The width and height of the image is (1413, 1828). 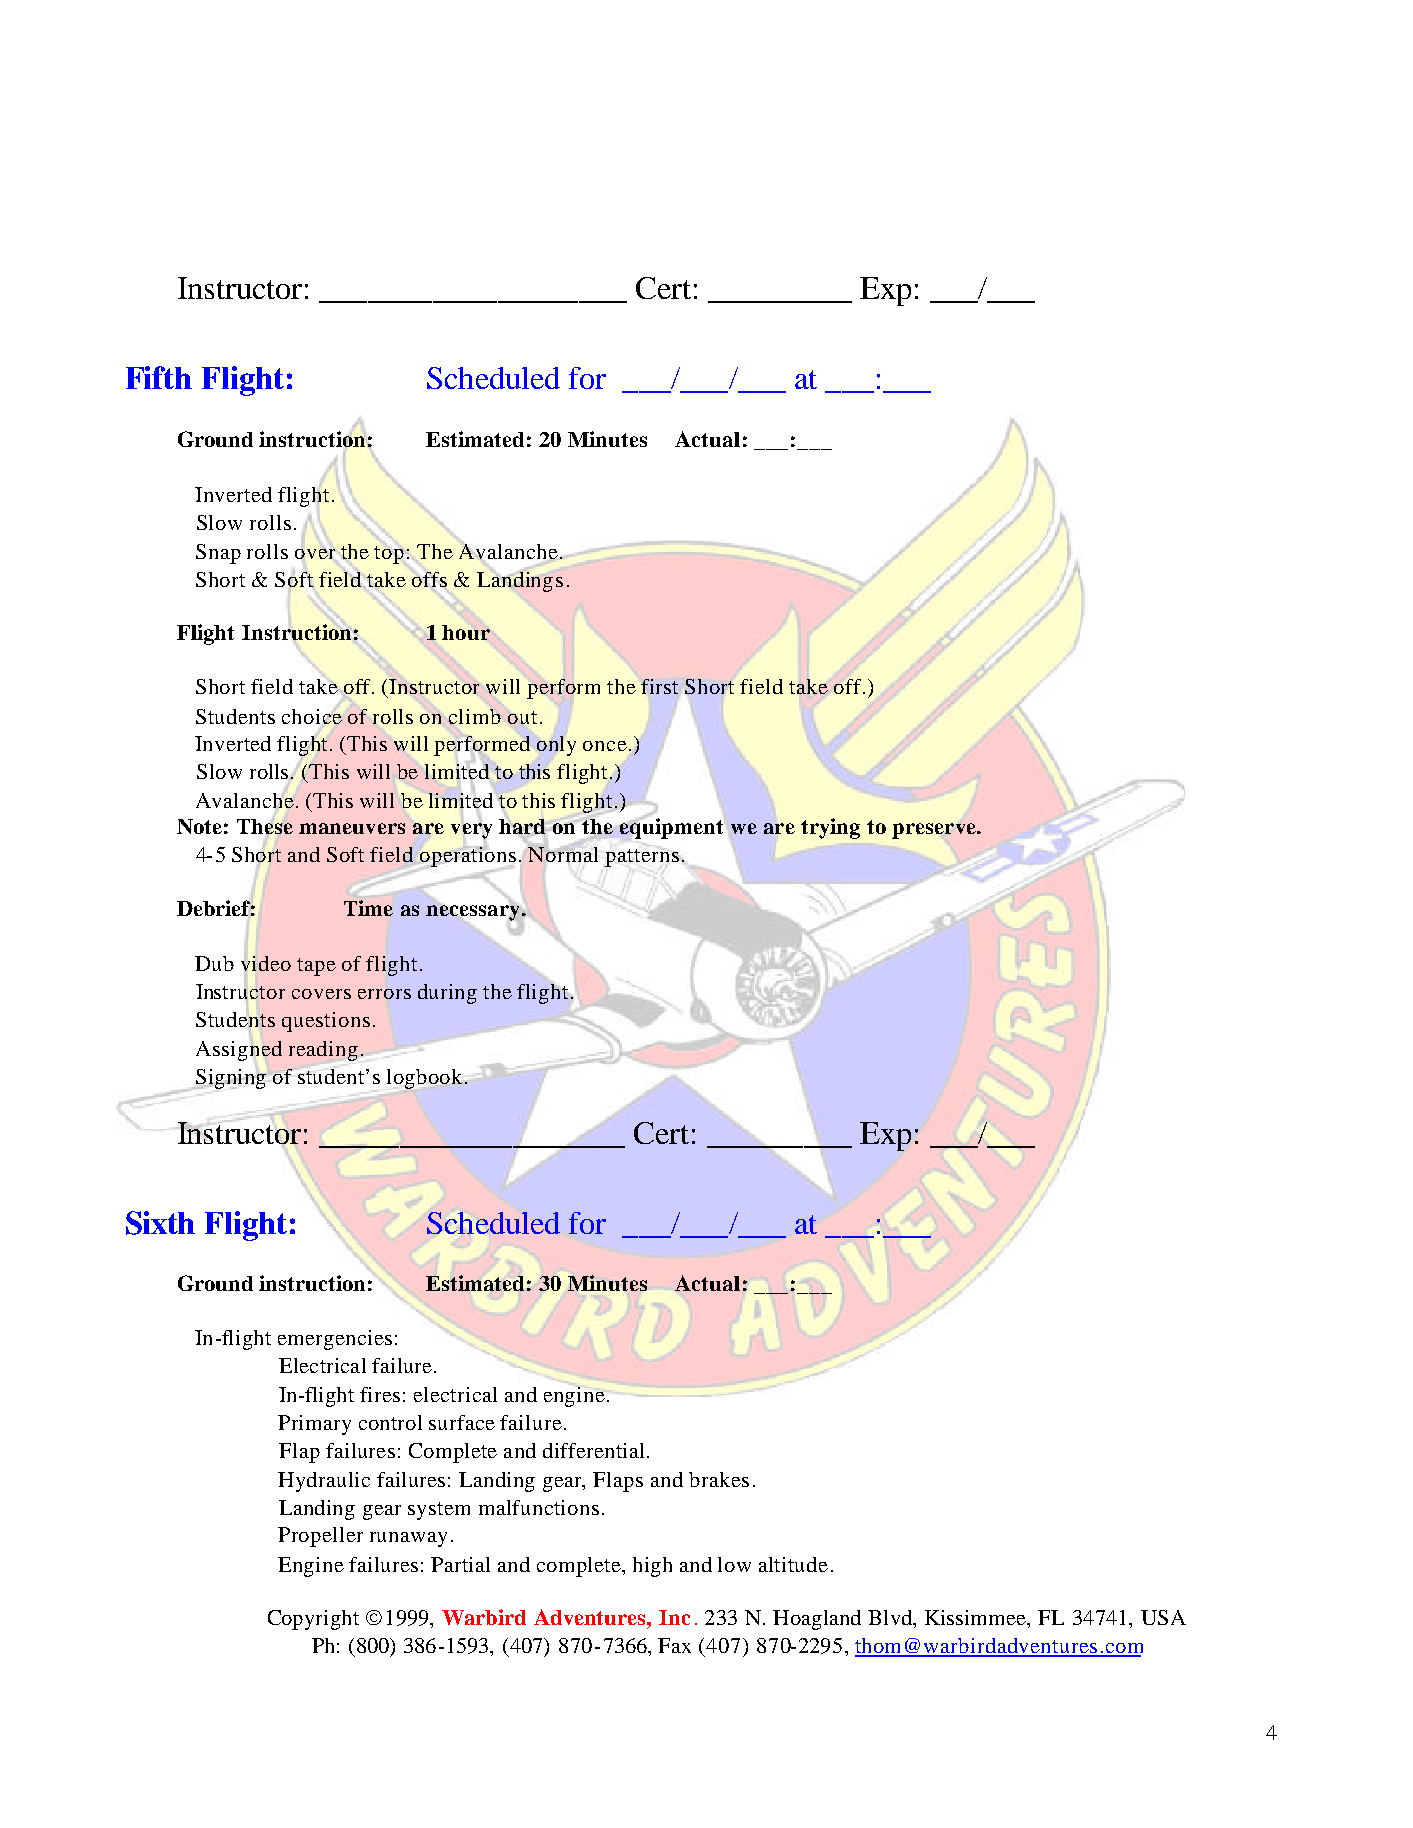 What do you see at coordinates (935, 831) in the image?
I see `preserve` at bounding box center [935, 831].
